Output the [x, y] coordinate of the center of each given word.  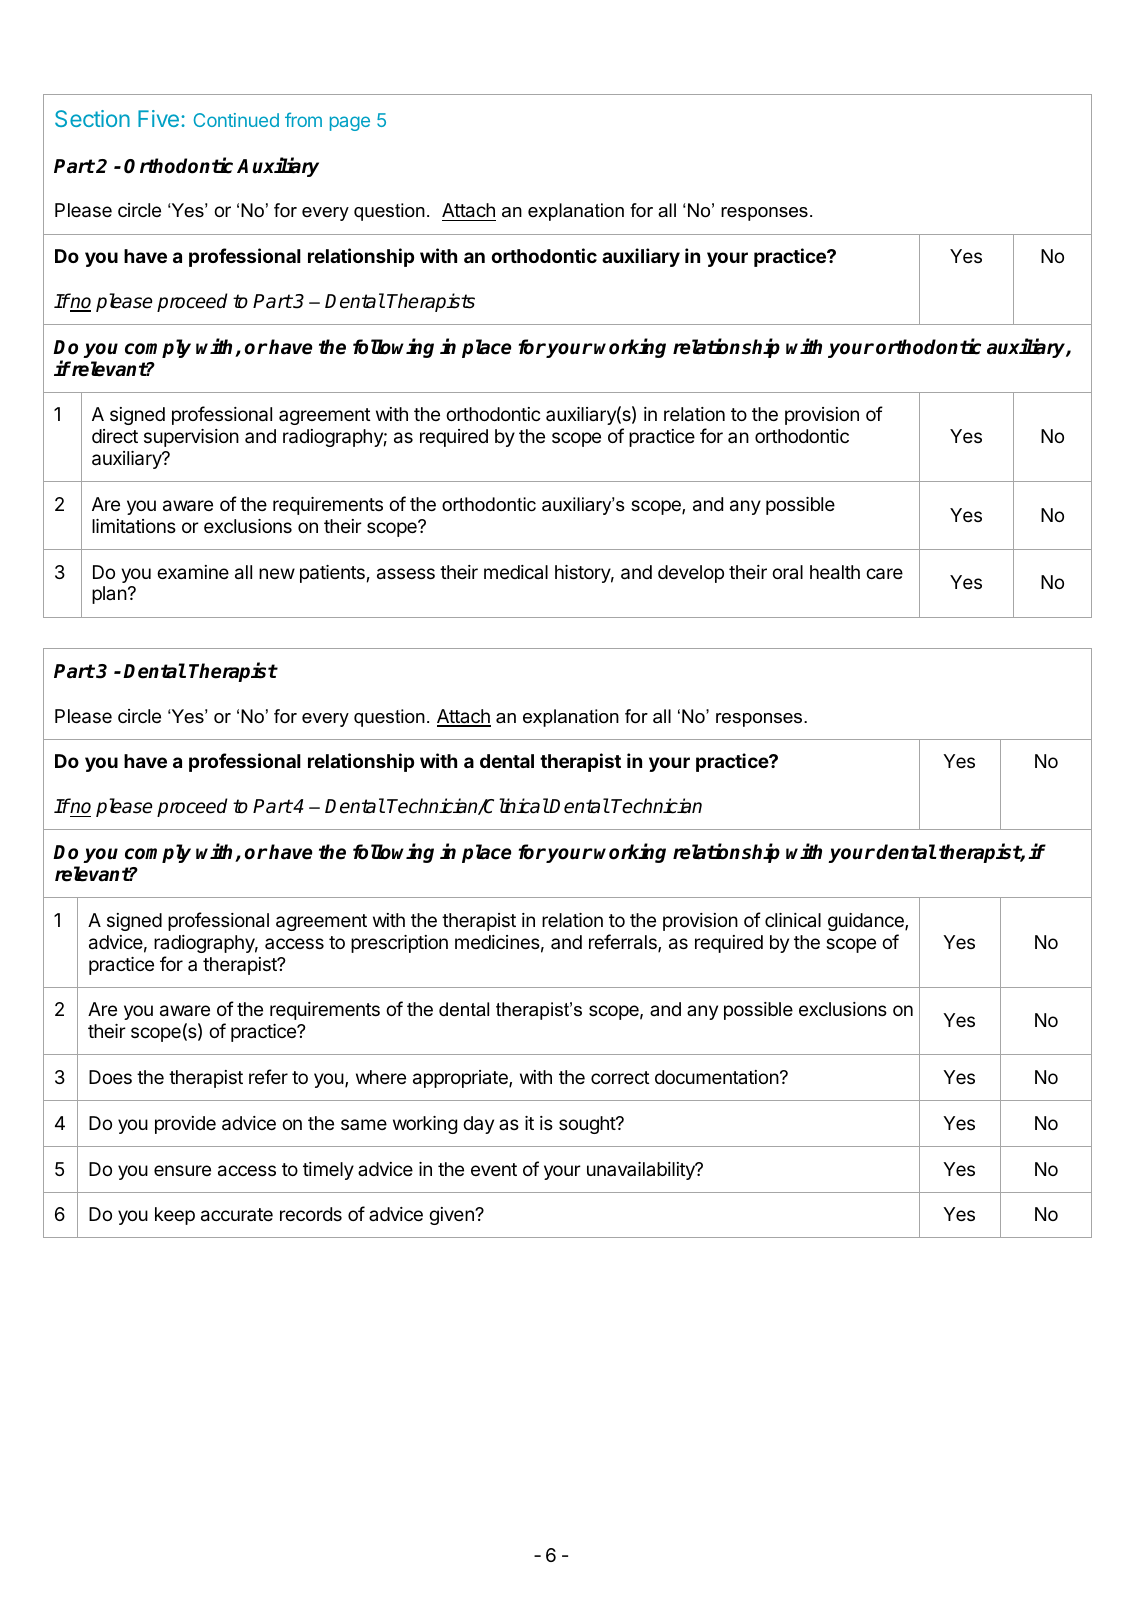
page [350, 123]
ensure [182, 1170]
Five [158, 118]
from [303, 119]
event [494, 1169]
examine [193, 572]
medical [516, 572]
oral [787, 572]
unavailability [642, 1171]
